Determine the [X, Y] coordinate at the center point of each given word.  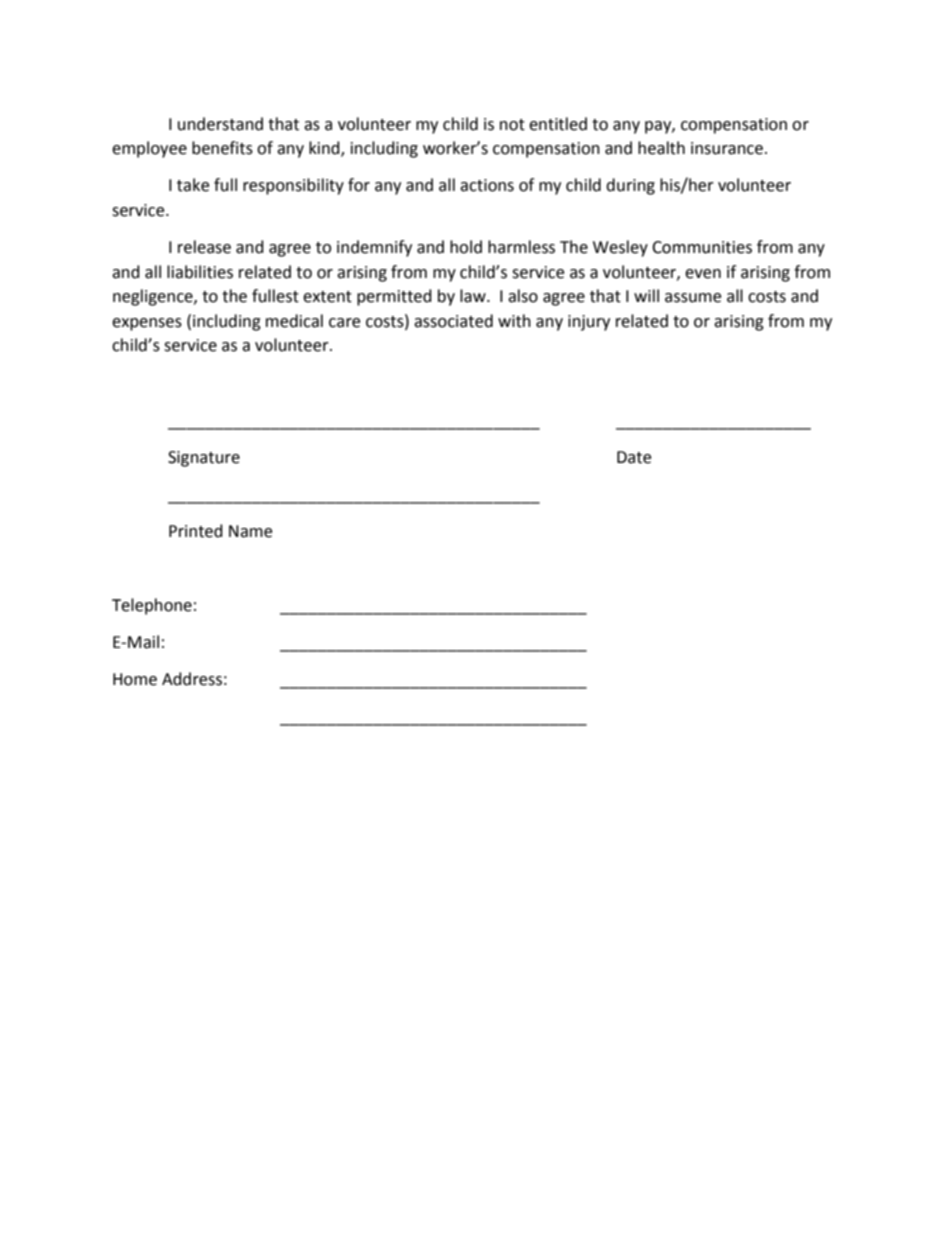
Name [250, 531]
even [703, 274]
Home [135, 679]
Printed [196, 531]
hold [466, 247]
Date [634, 457]
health [661, 148]
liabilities [200, 272]
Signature [204, 459]
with [514, 321]
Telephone [152, 606]
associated [453, 321]
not [512, 125]
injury [589, 323]
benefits [222, 148]
